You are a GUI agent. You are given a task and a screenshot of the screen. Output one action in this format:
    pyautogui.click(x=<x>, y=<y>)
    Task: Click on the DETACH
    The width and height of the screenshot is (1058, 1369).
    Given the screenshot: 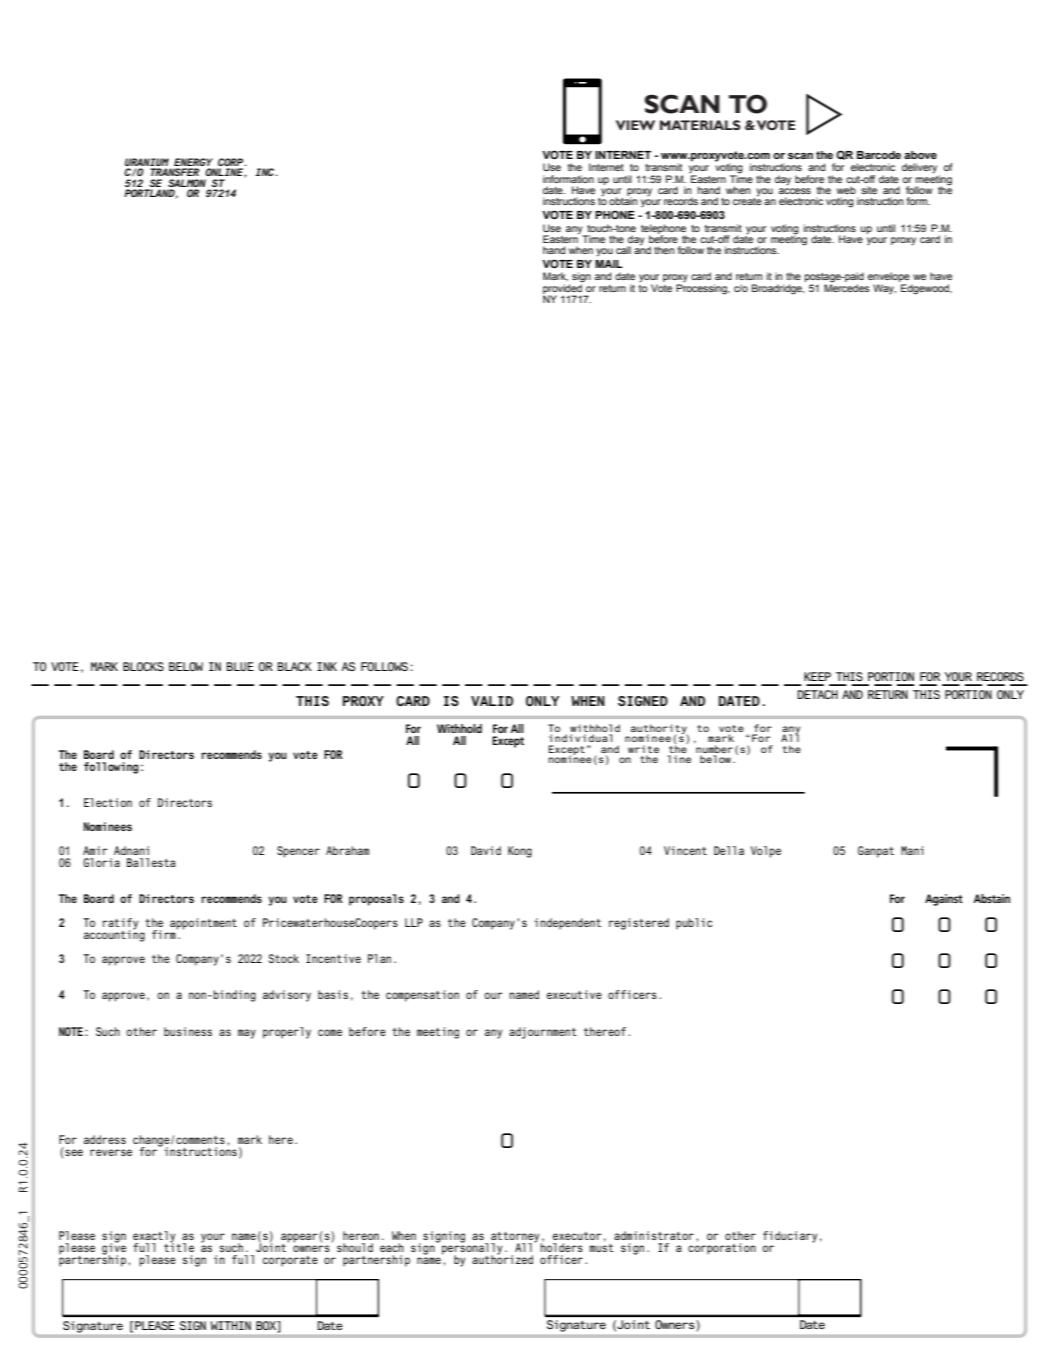 What is the action you would take?
    pyautogui.click(x=818, y=694)
